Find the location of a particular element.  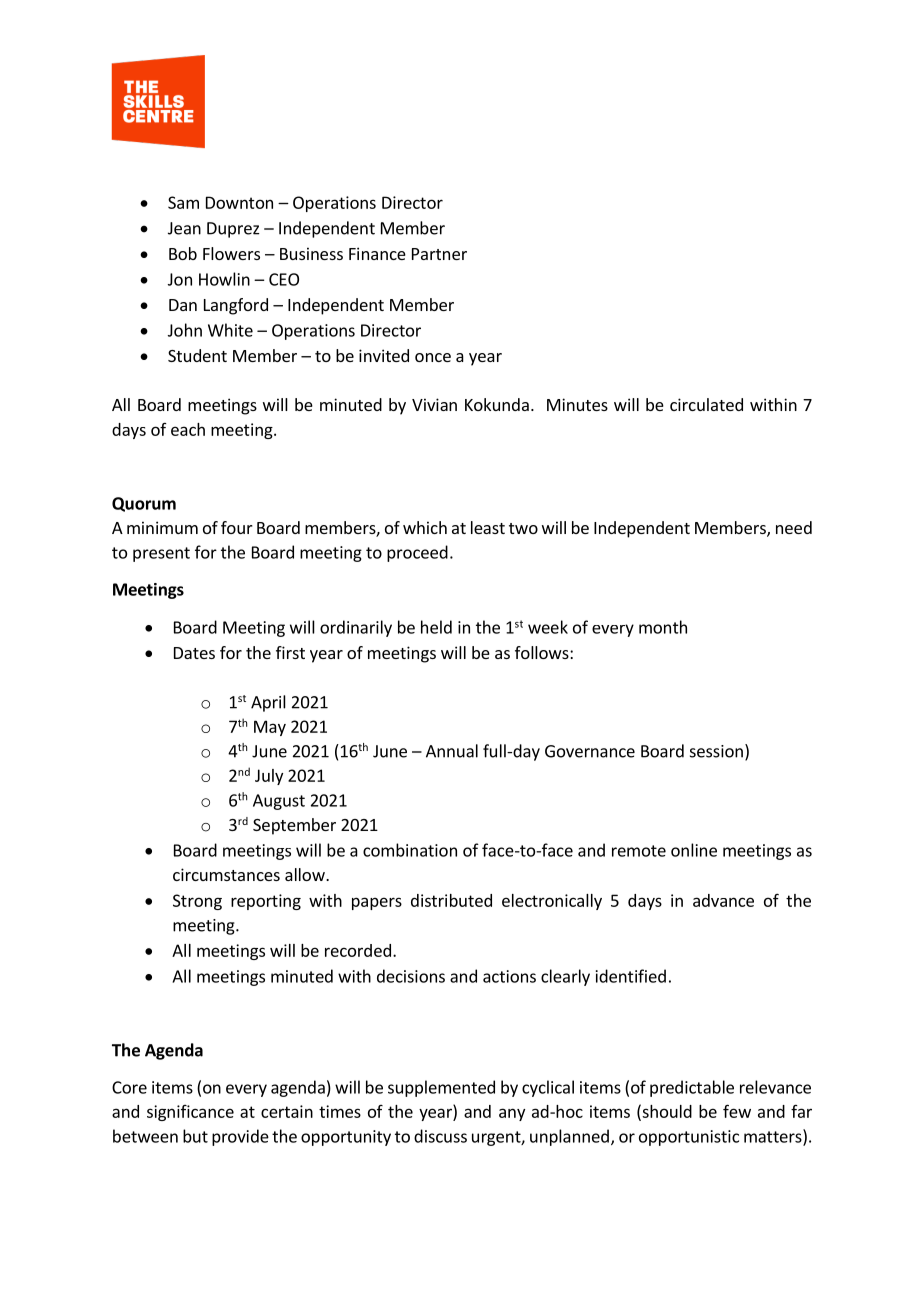

significance is located at coordinates (190, 1113).
